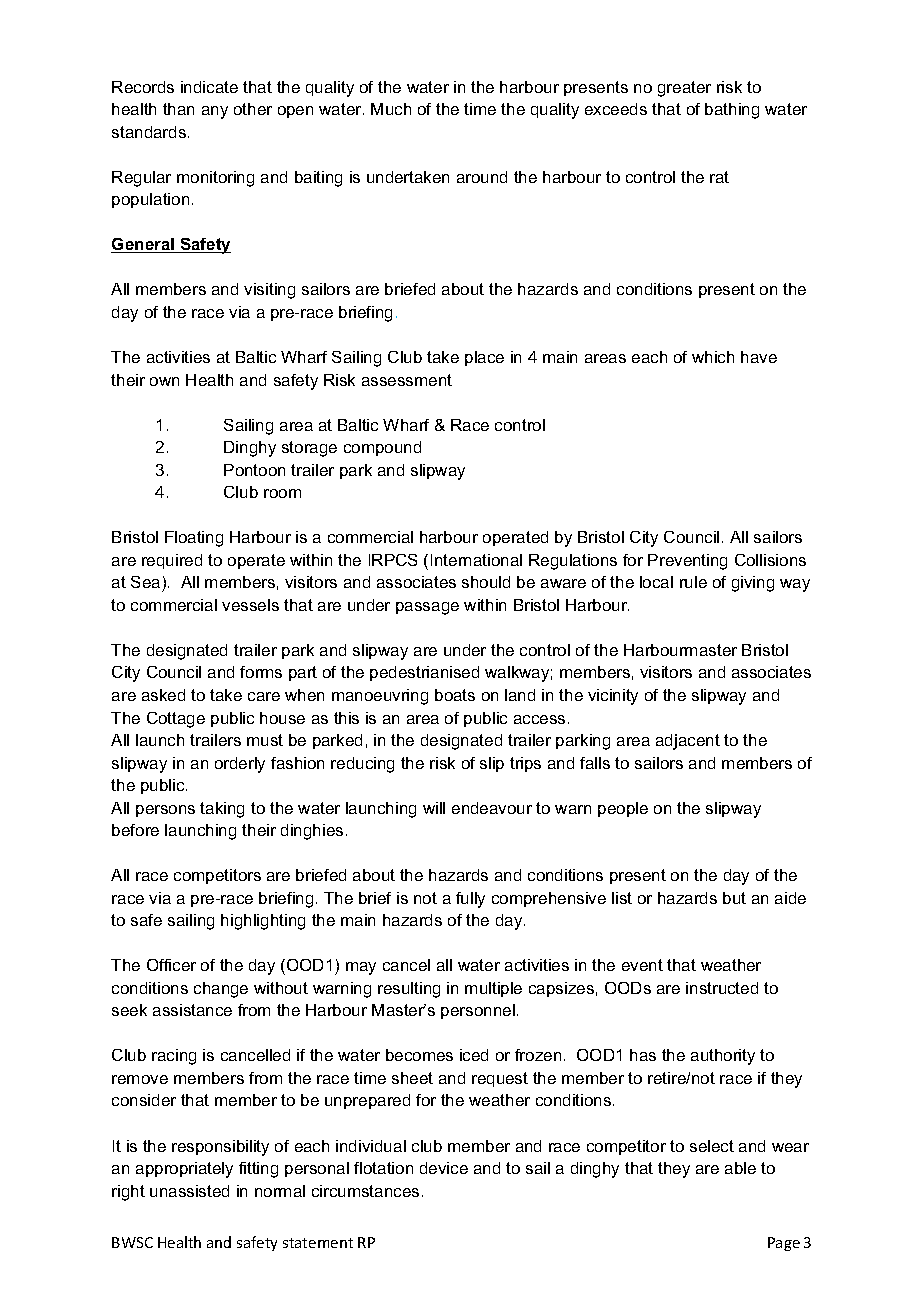 Image resolution: width=924 pixels, height=1308 pixels. I want to click on Officer, so click(171, 965).
